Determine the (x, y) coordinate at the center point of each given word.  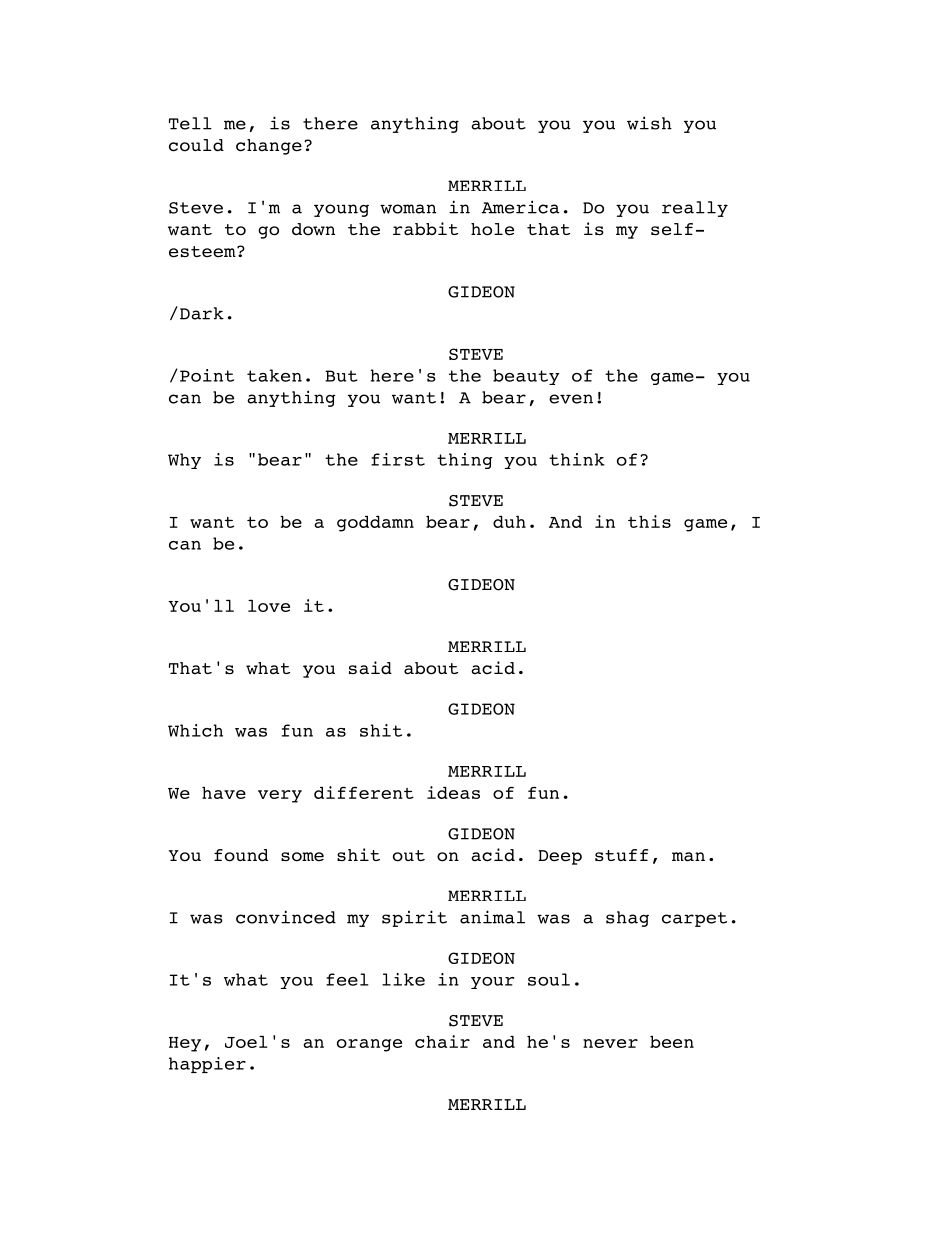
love (269, 606)
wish (649, 123)
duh (509, 522)
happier (207, 1065)
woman (408, 209)
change (269, 147)
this (649, 521)
